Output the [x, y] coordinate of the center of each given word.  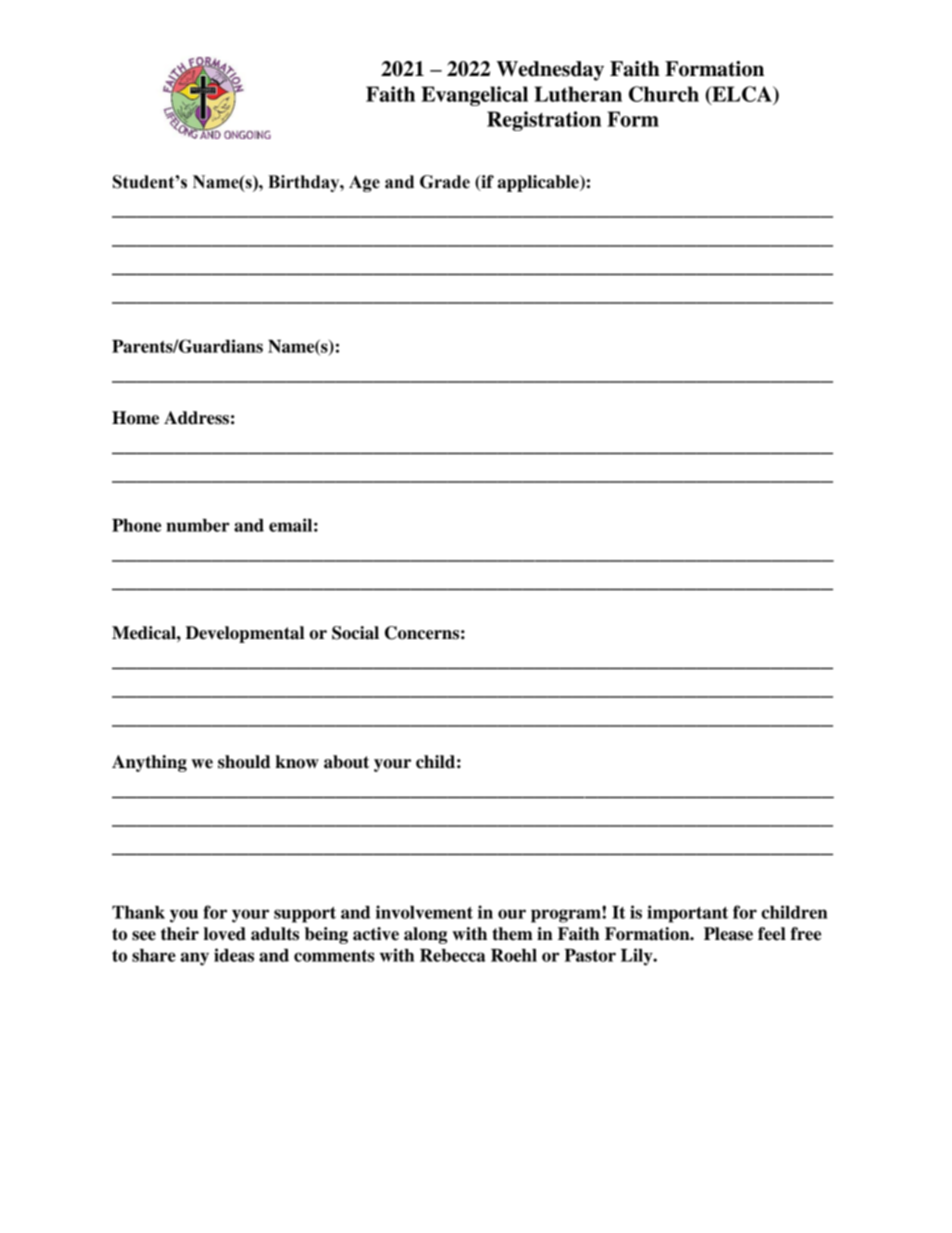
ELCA [742, 95]
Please [728, 934]
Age [364, 183]
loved [225, 934]
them [512, 934]
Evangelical [474, 96]
